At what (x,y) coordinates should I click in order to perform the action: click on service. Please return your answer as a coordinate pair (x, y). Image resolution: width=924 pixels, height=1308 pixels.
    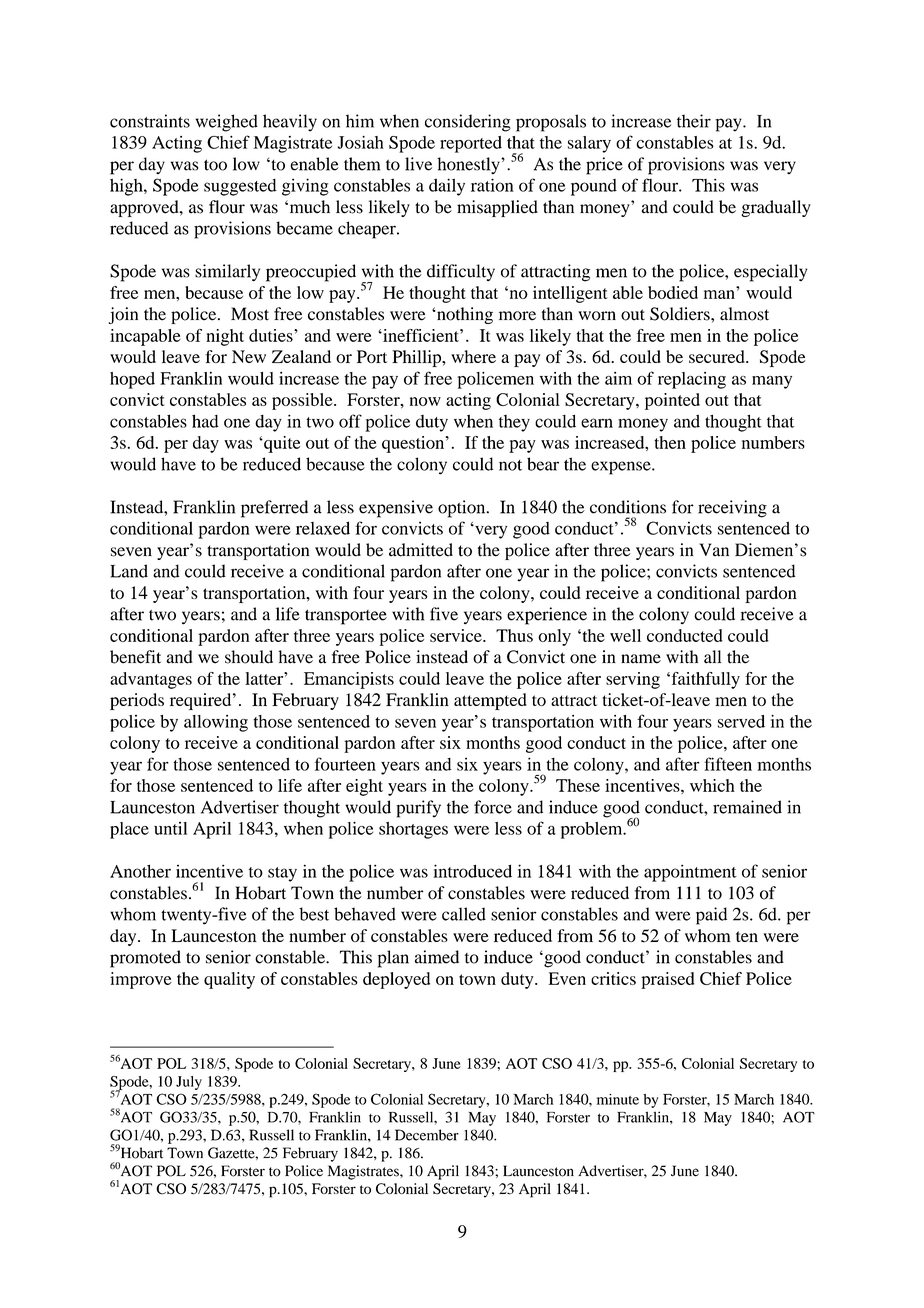
    Looking at the image, I should click on (457, 635).
